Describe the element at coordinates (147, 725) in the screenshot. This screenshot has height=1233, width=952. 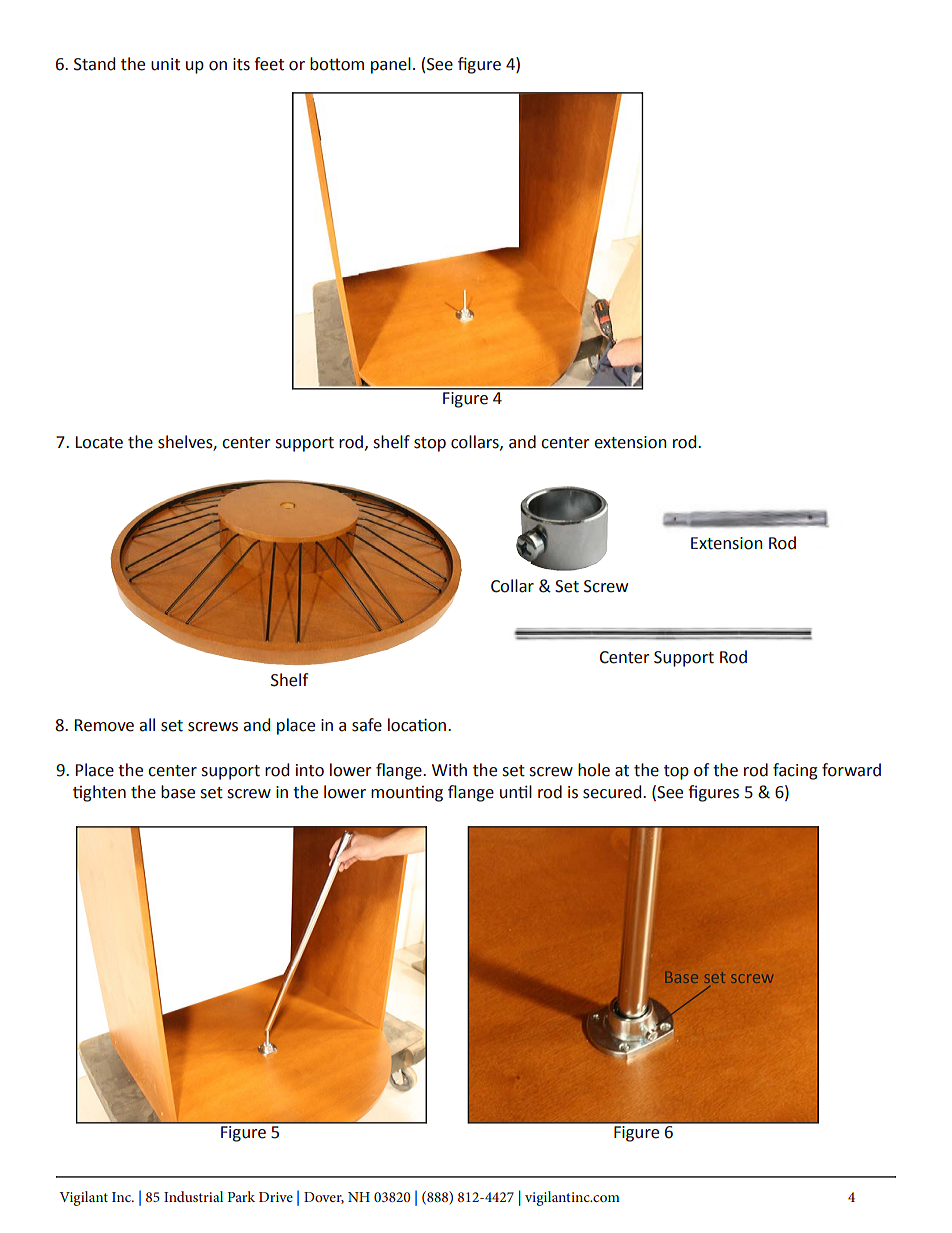
I see `all` at that location.
